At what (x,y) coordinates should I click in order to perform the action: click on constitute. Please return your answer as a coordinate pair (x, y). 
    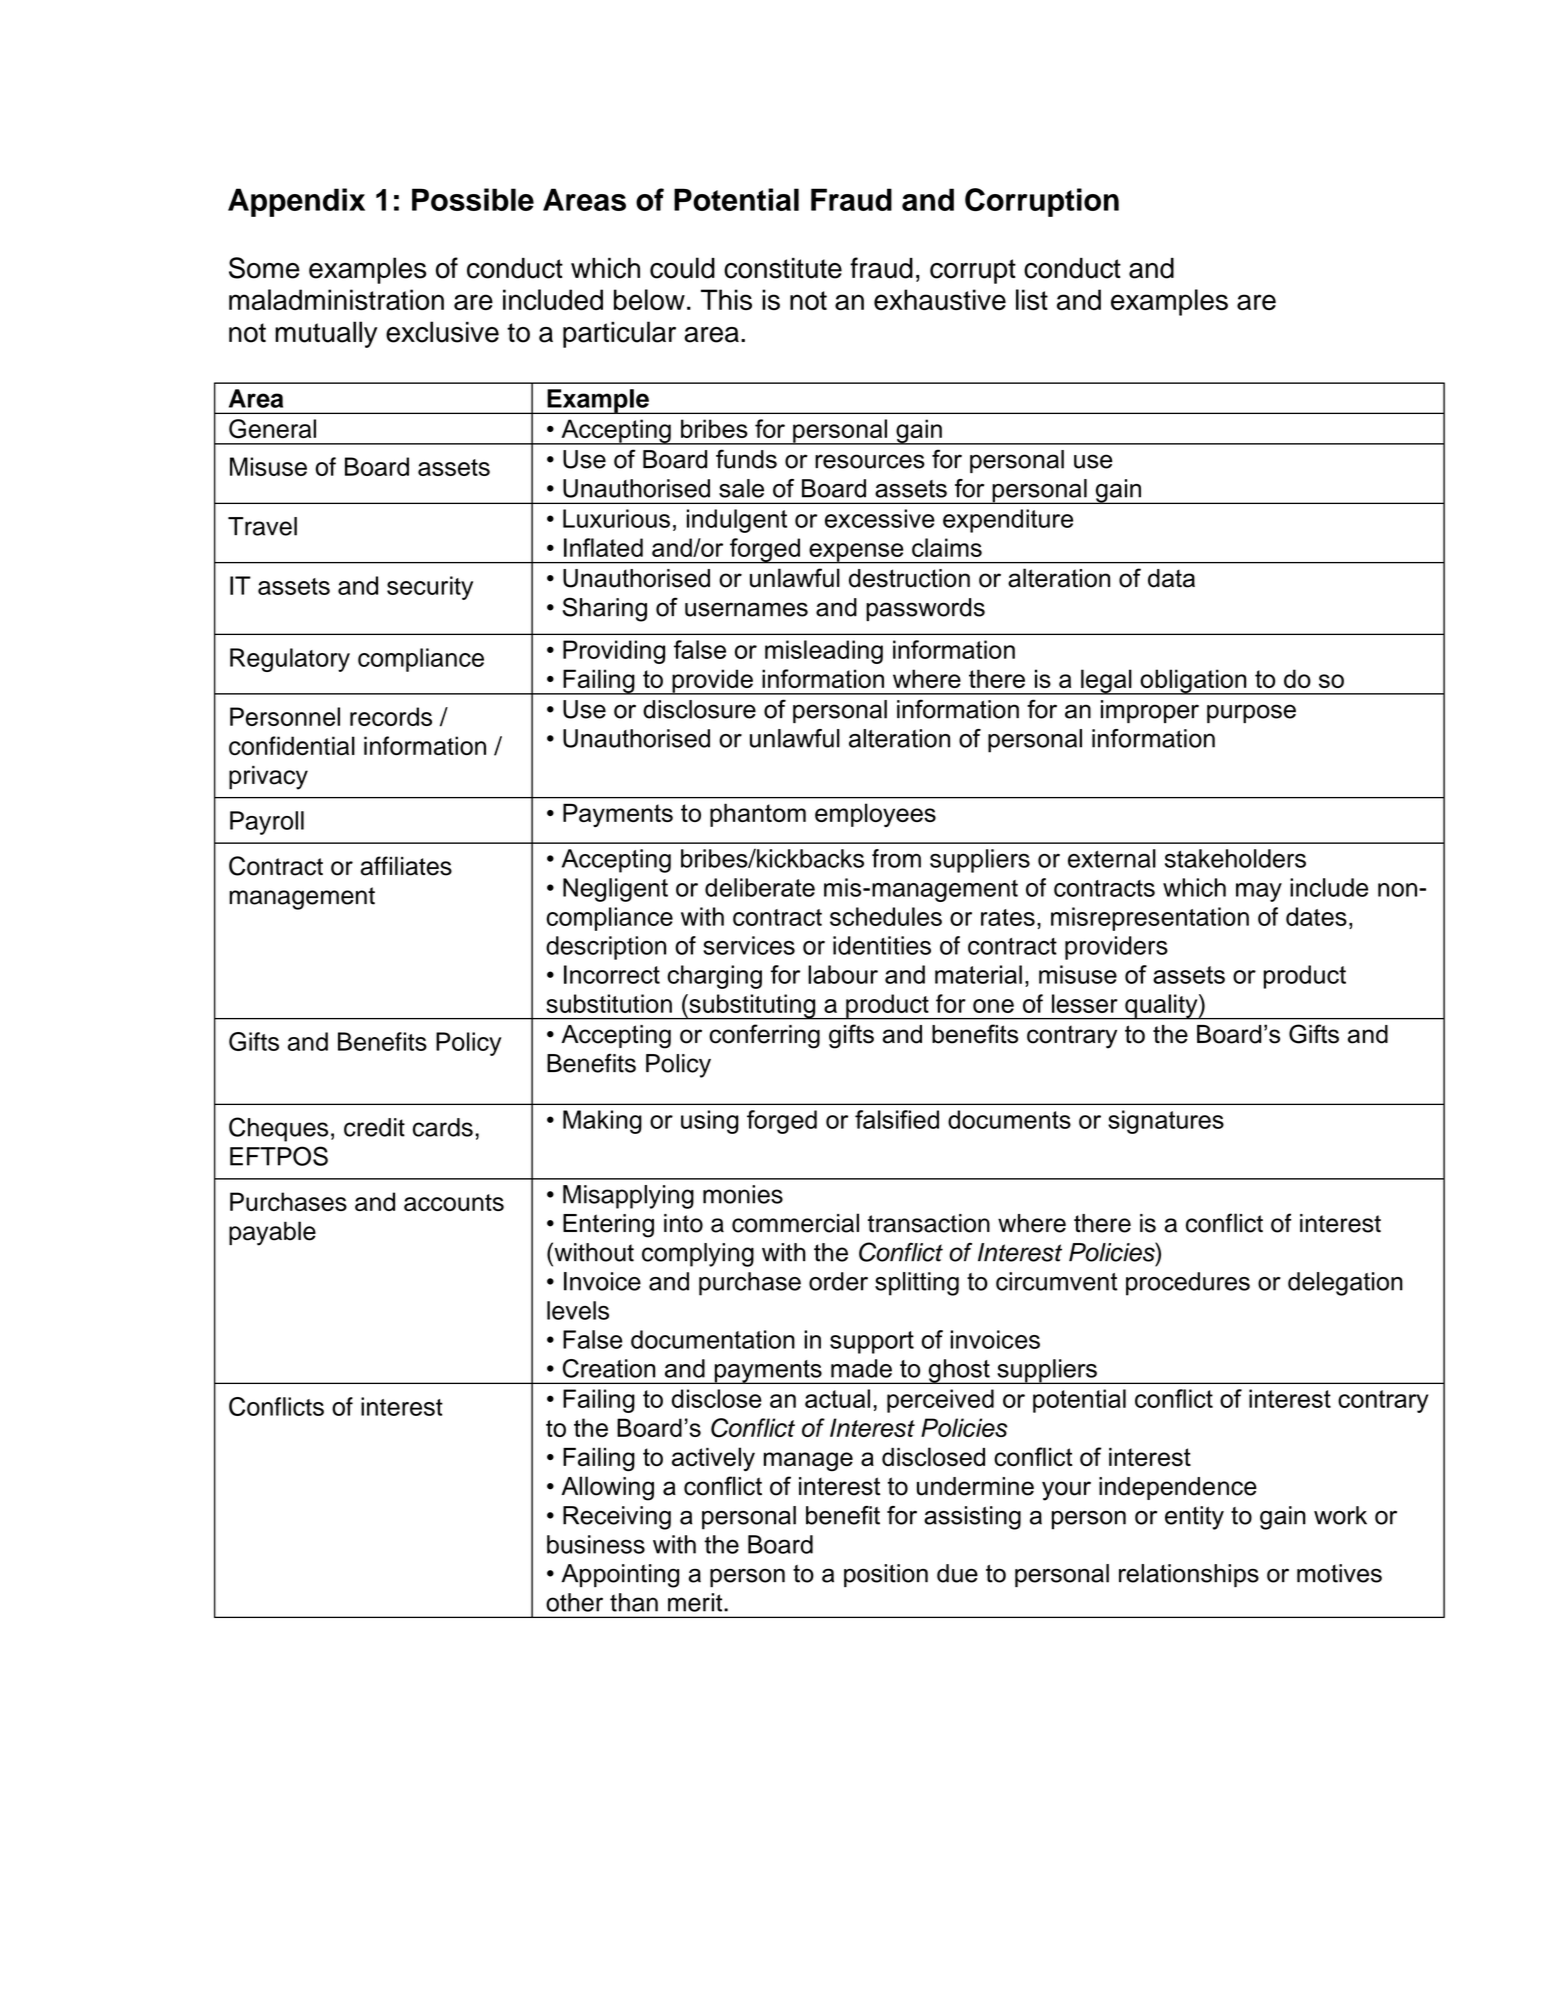
    Looking at the image, I should click on (783, 268).
